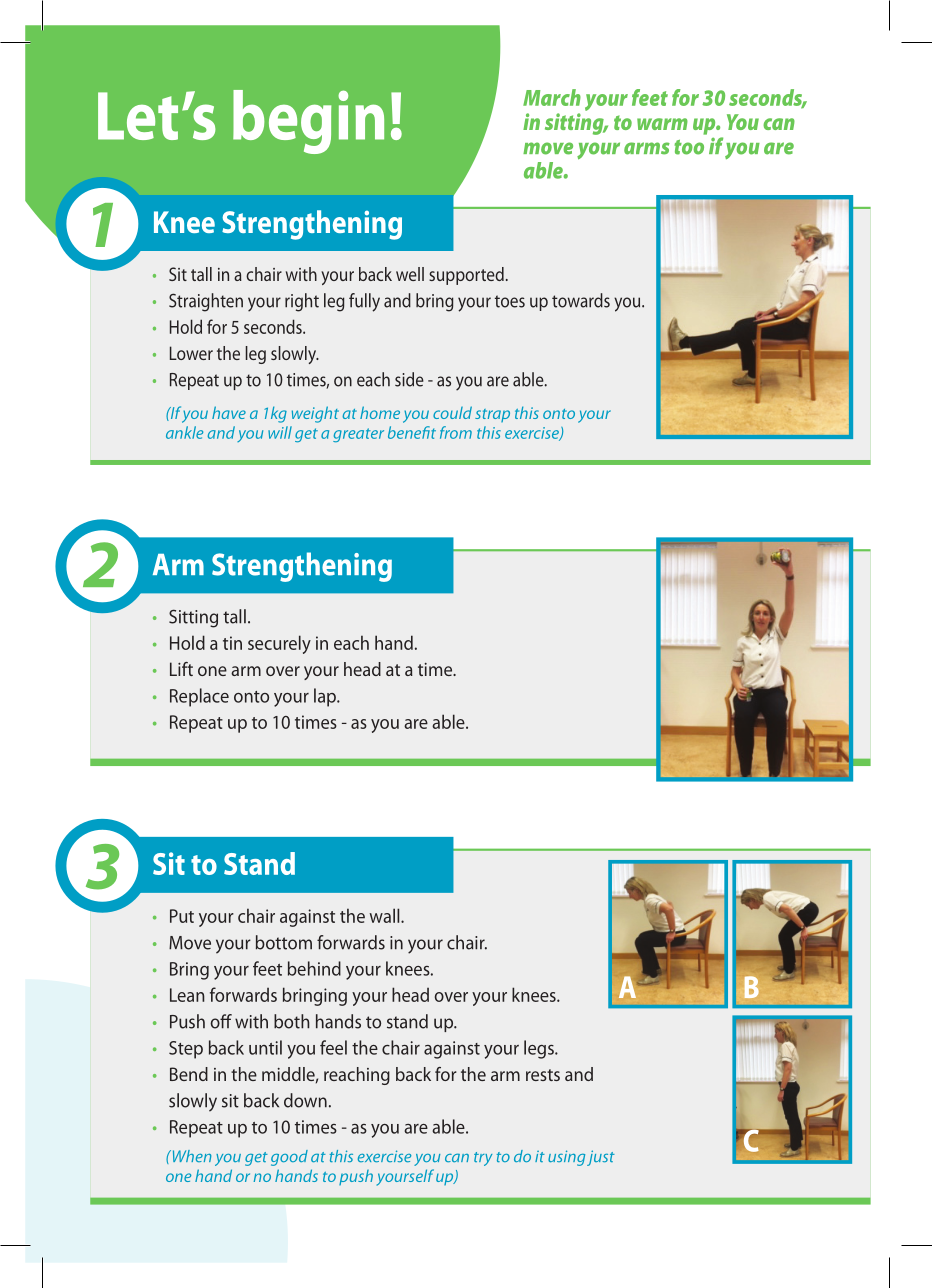 The image size is (932, 1288). I want to click on legs, so click(540, 1049).
